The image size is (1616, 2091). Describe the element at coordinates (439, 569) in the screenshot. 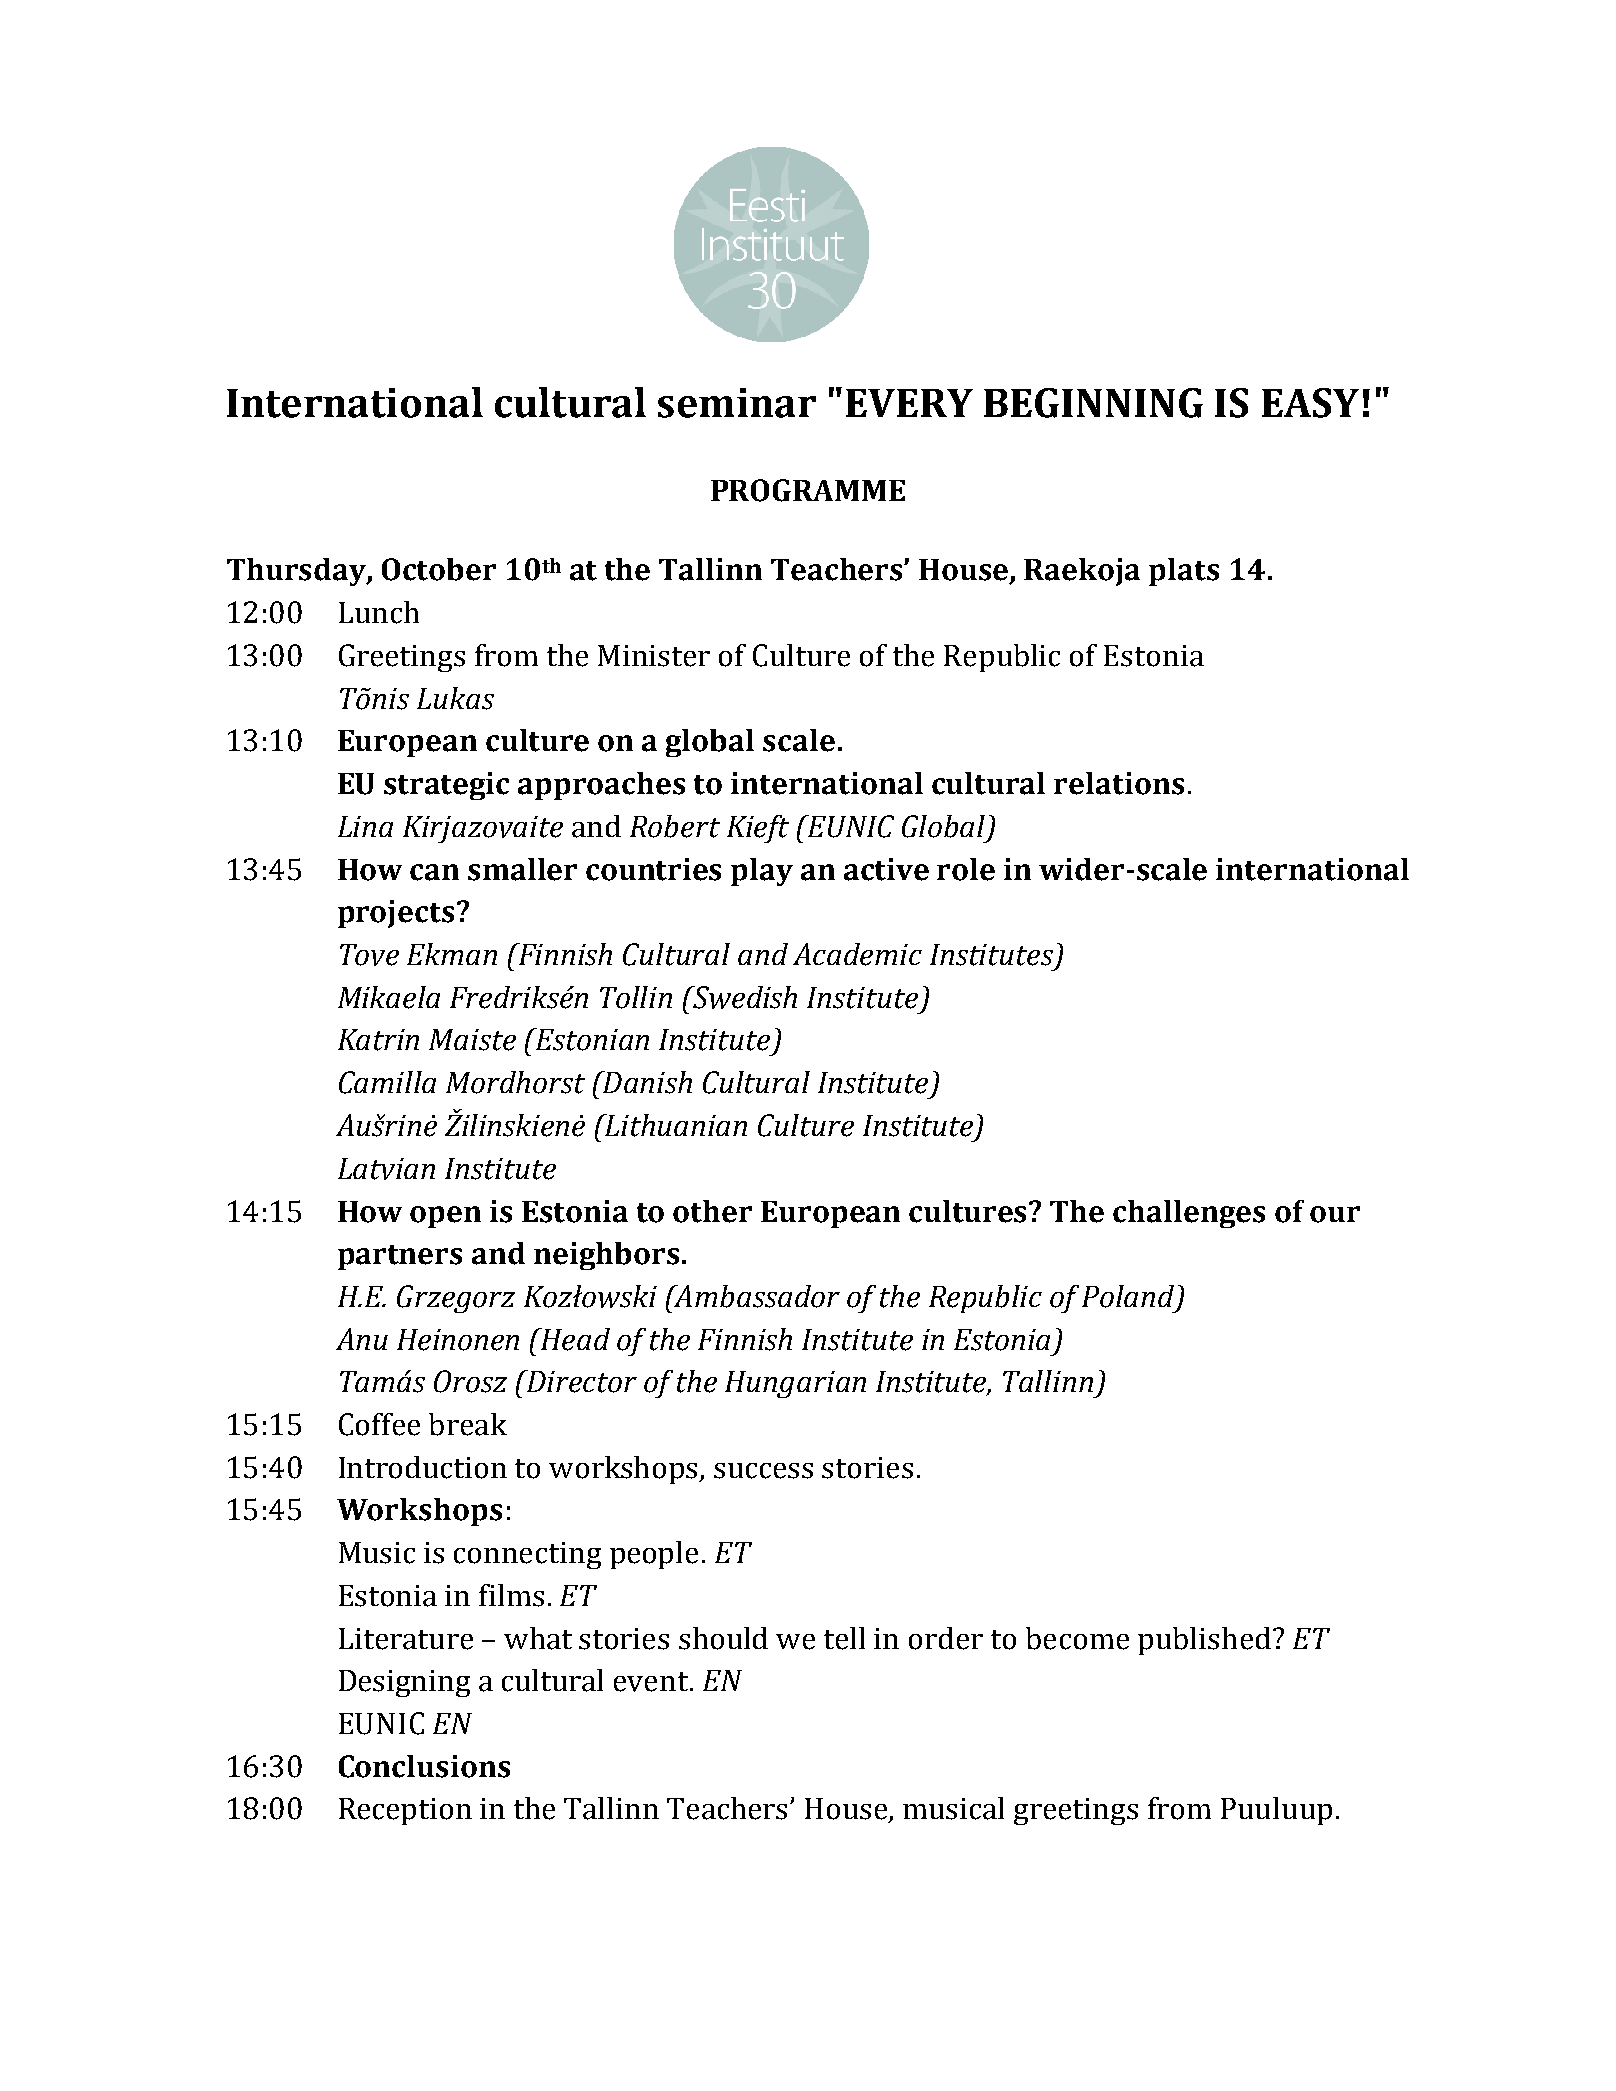

I see `October` at that location.
